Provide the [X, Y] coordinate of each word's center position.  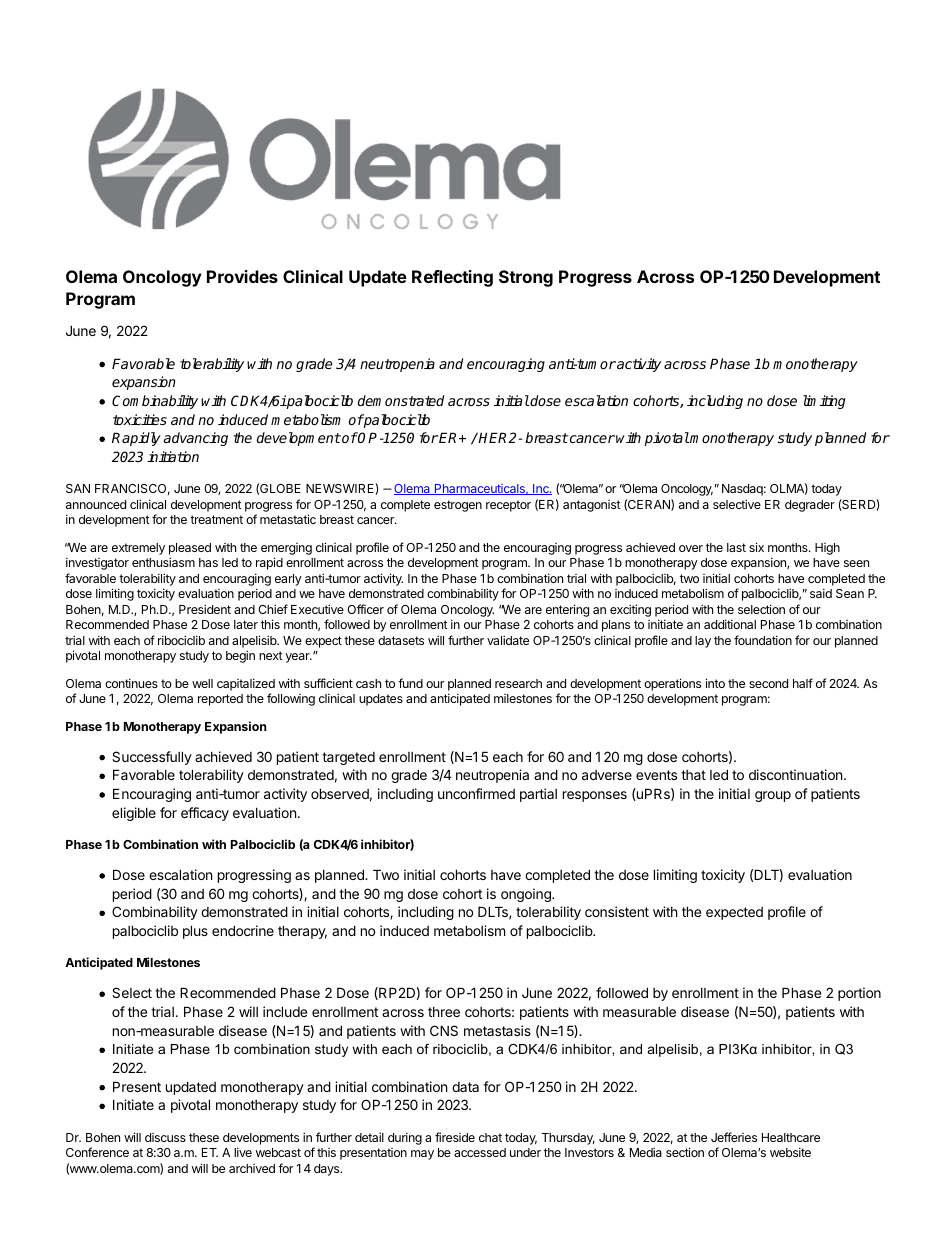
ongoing [527, 895]
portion [859, 994]
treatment [216, 519]
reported [220, 700]
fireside [455, 1137]
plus [195, 932]
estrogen [458, 506]
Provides [242, 276]
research [518, 683]
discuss [165, 1137]
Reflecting [452, 278]
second [768, 683]
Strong [526, 278]
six [756, 547]
